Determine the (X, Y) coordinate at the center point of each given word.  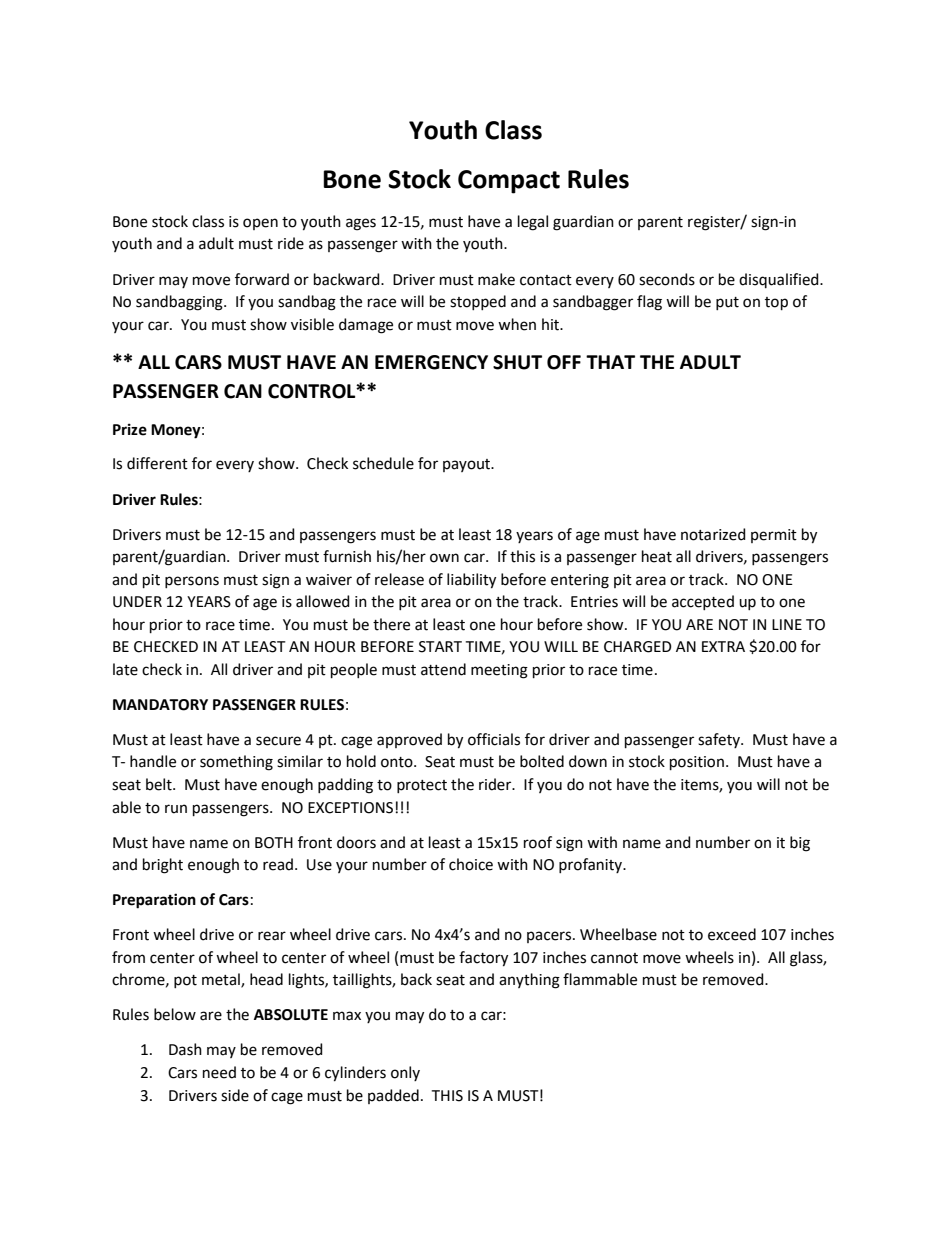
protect (422, 786)
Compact (509, 182)
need (219, 1072)
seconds (667, 279)
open (260, 224)
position (697, 763)
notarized (713, 534)
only (405, 1073)
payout (468, 465)
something (236, 763)
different (157, 463)
